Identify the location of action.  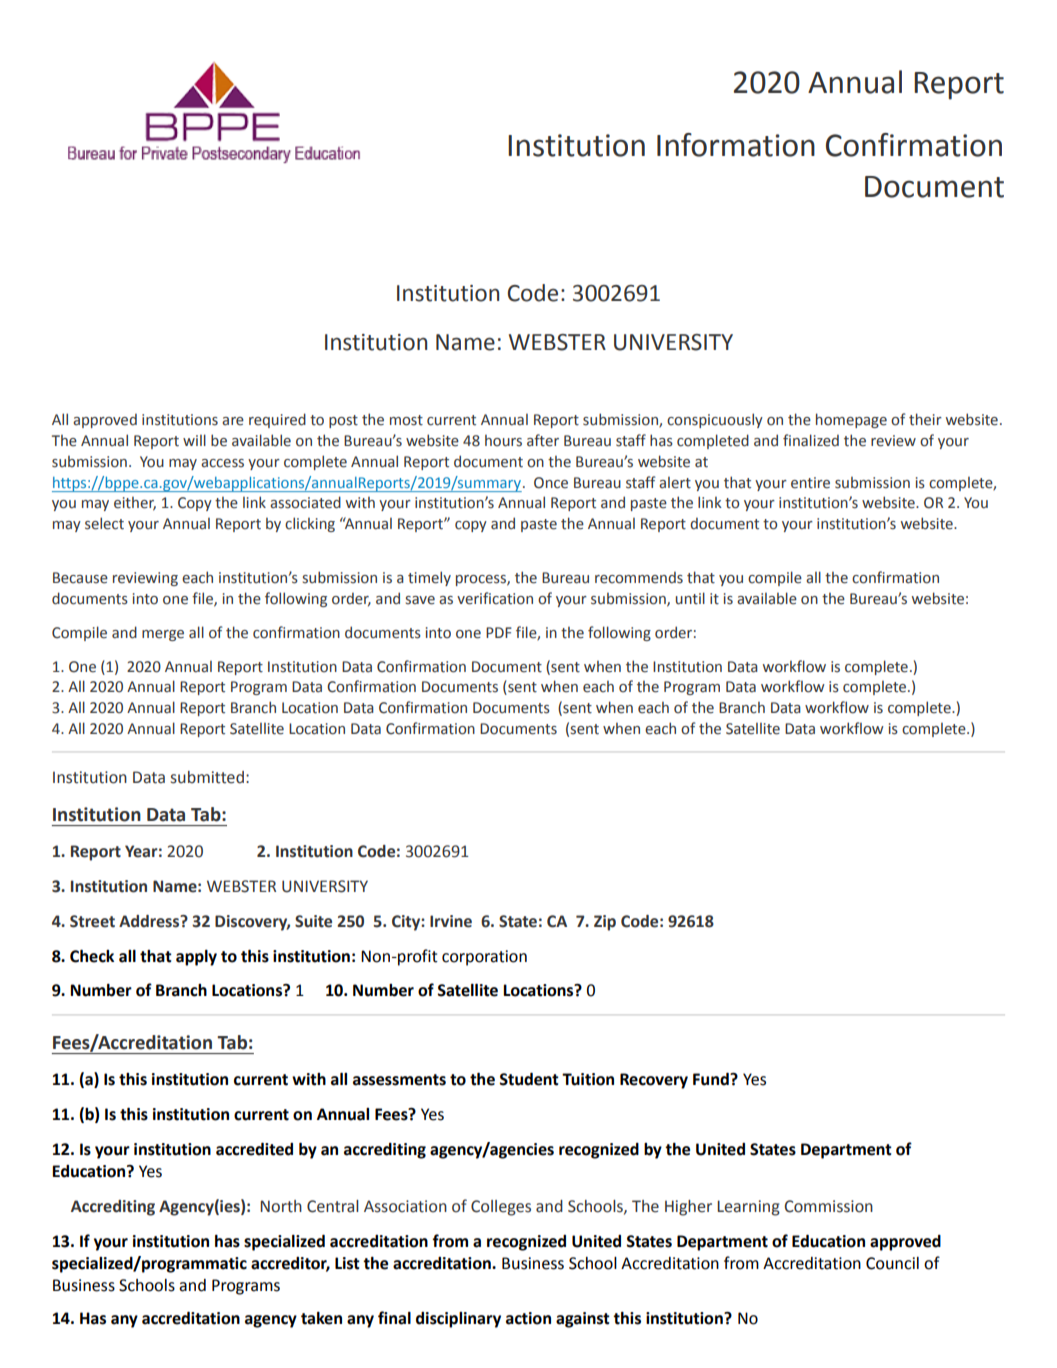
(528, 1318).
